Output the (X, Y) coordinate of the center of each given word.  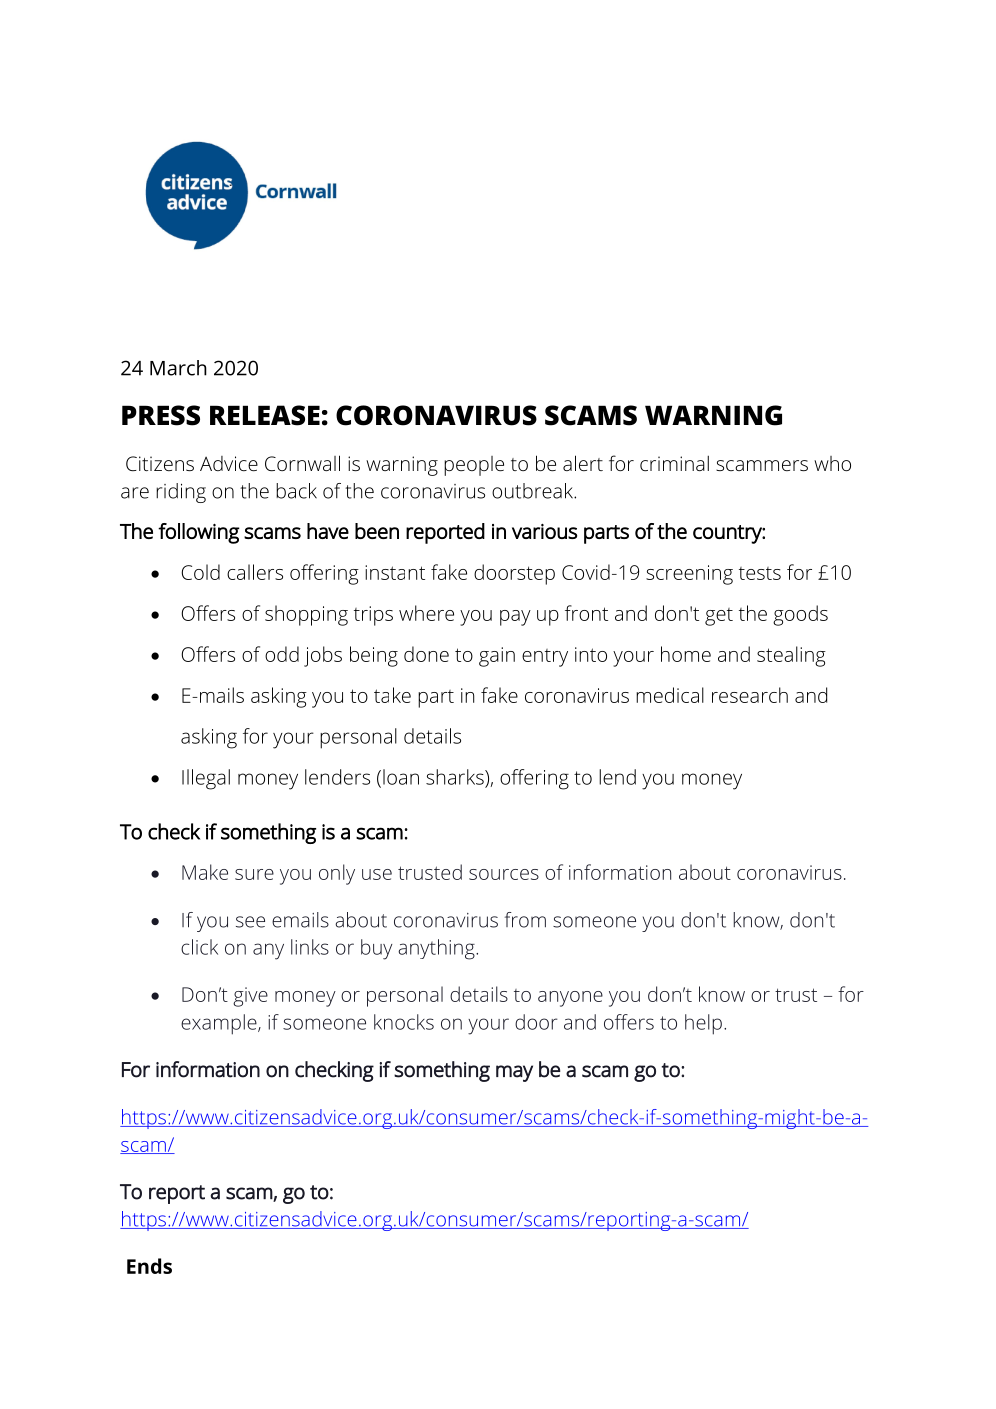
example (220, 1024)
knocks (404, 1022)
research (750, 695)
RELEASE (265, 415)
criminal (674, 463)
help (703, 1024)
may (514, 1073)
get (719, 617)
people (474, 466)
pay (515, 618)
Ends (149, 1266)
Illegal (206, 779)
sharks (456, 777)
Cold (200, 572)
